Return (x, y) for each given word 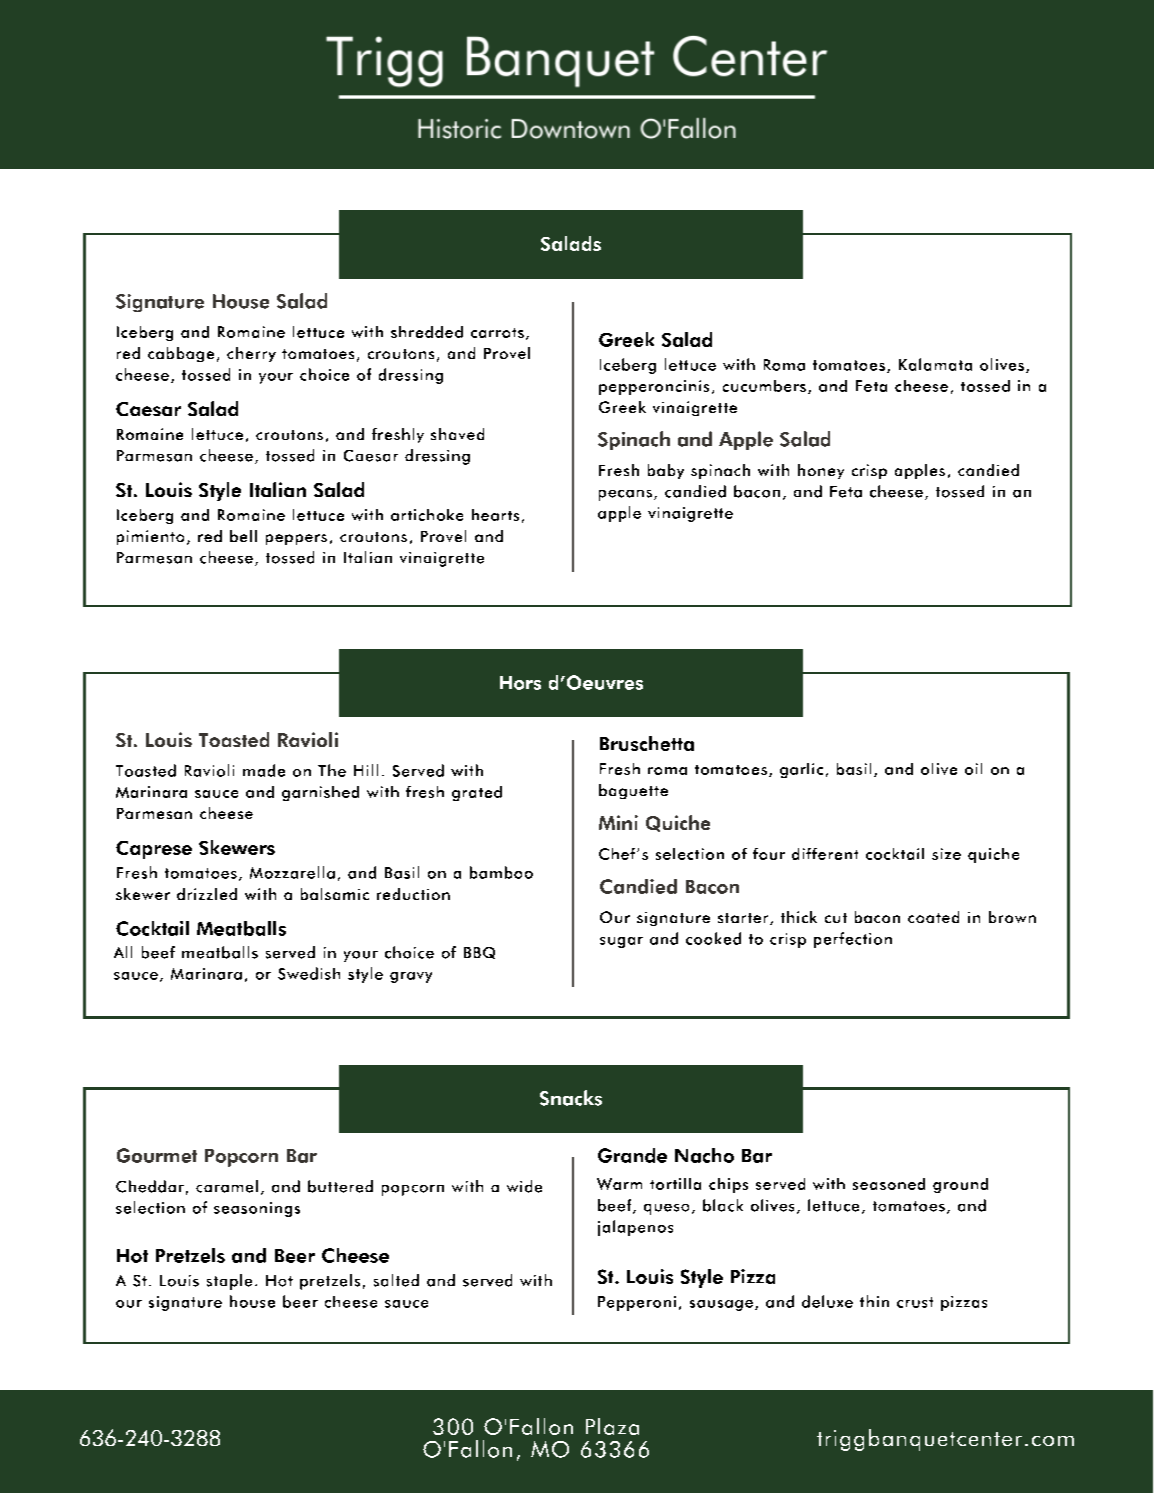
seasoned (889, 1184)
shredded (427, 332)
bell (243, 536)
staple (229, 1282)
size (946, 854)
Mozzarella (292, 872)
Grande (632, 1155)
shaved (457, 434)
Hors (520, 683)
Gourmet (157, 1155)
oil (973, 769)
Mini (618, 822)
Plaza (612, 1426)
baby (666, 471)
